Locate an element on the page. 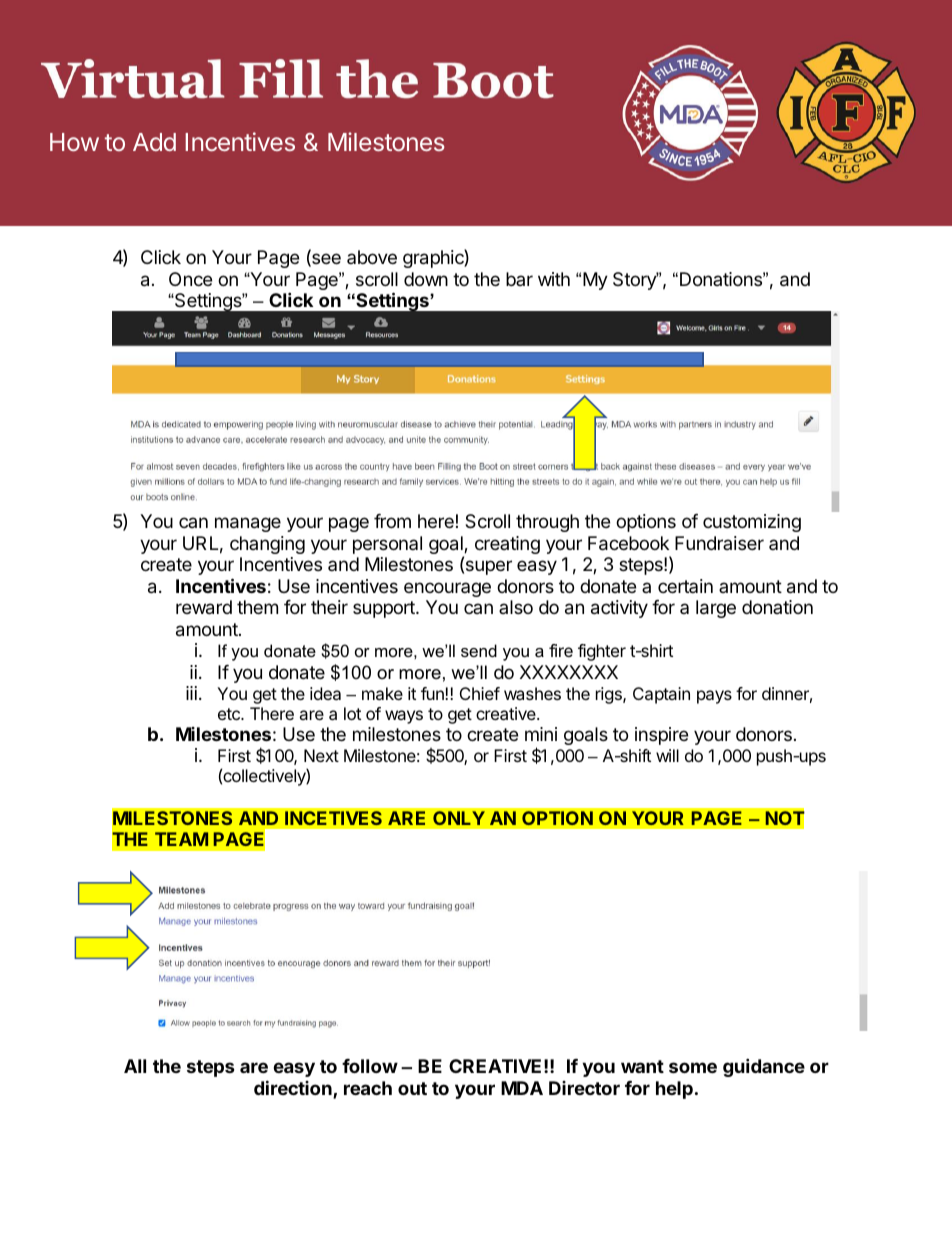 The height and width of the image is (1233, 952). Add is located at coordinates (154, 142).
